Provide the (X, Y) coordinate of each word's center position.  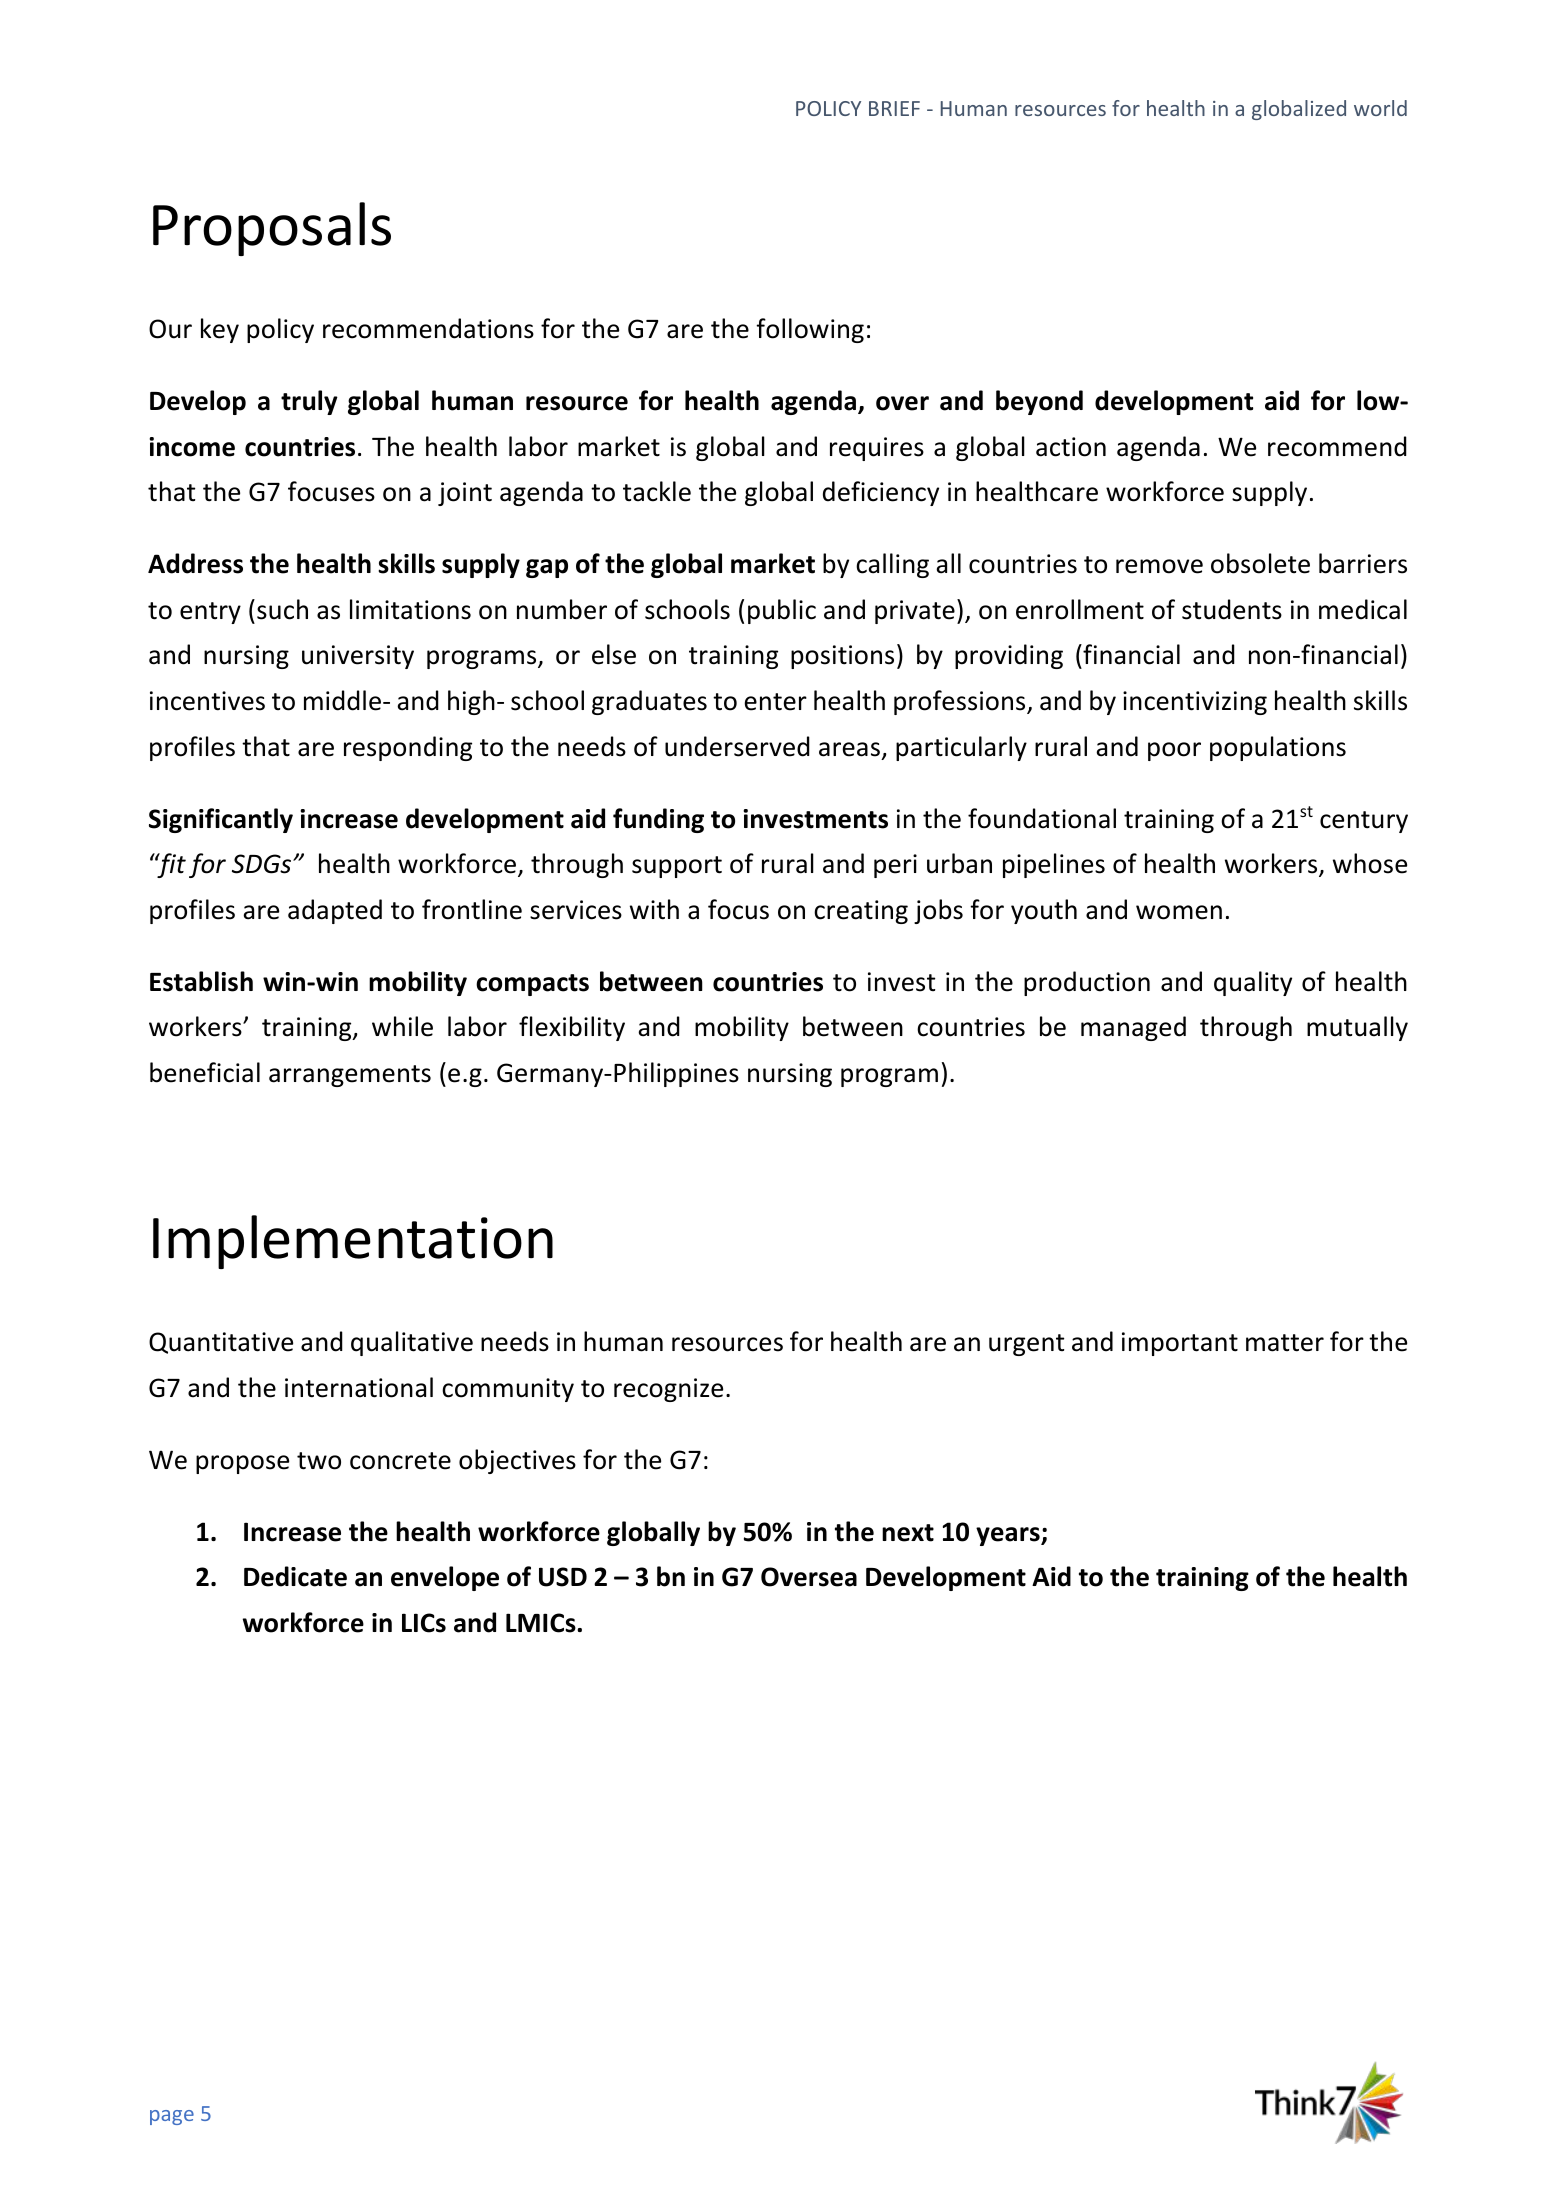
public (782, 611)
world (1380, 108)
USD (563, 1577)
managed (1133, 1028)
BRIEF (894, 108)
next (908, 1533)
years (1009, 1536)
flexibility (572, 1028)
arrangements (350, 1076)
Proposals (272, 229)
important (1180, 1344)
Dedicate (295, 1576)
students (1232, 609)
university (358, 657)
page (172, 2117)
